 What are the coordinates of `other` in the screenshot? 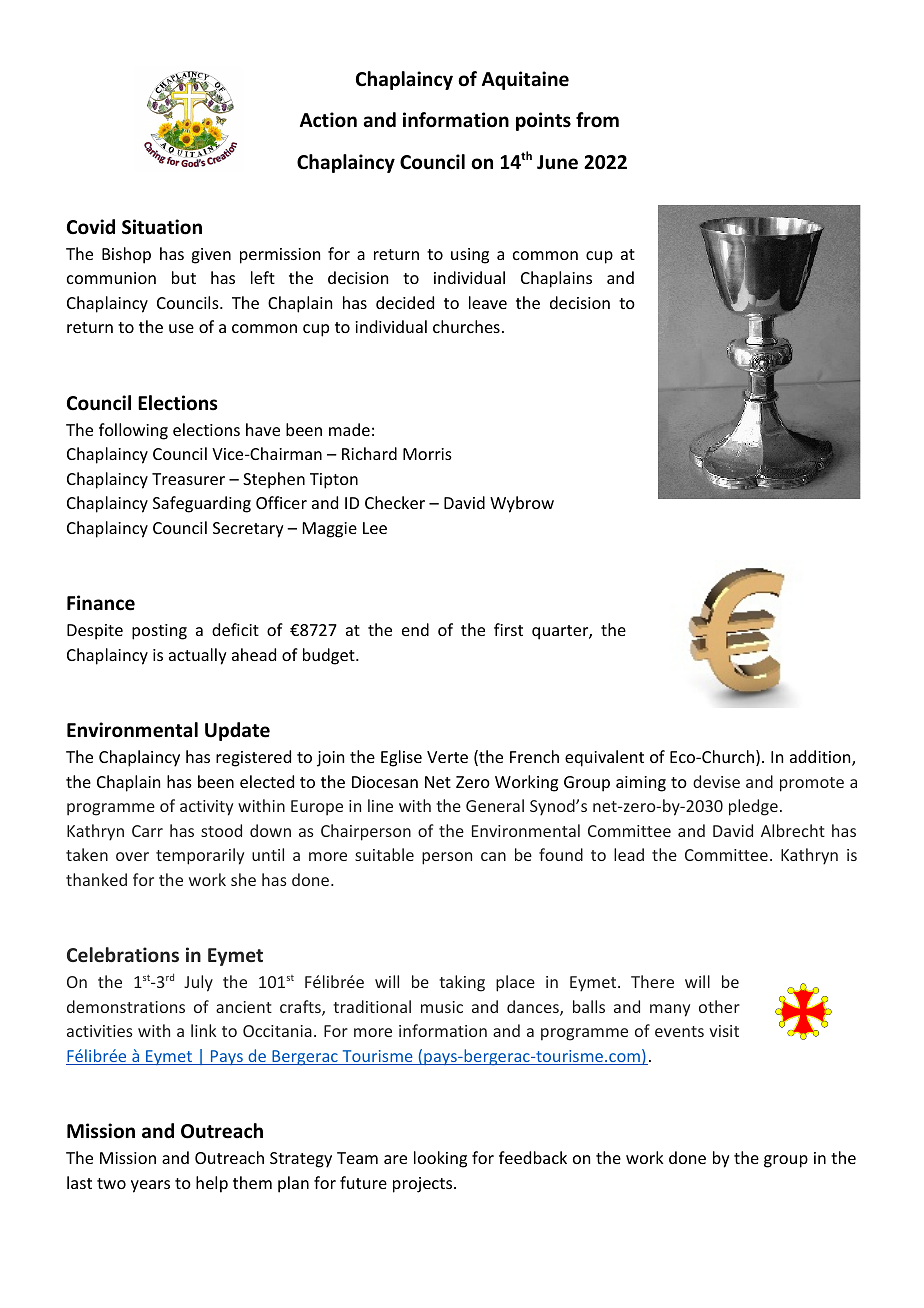 It's located at (719, 1006).
